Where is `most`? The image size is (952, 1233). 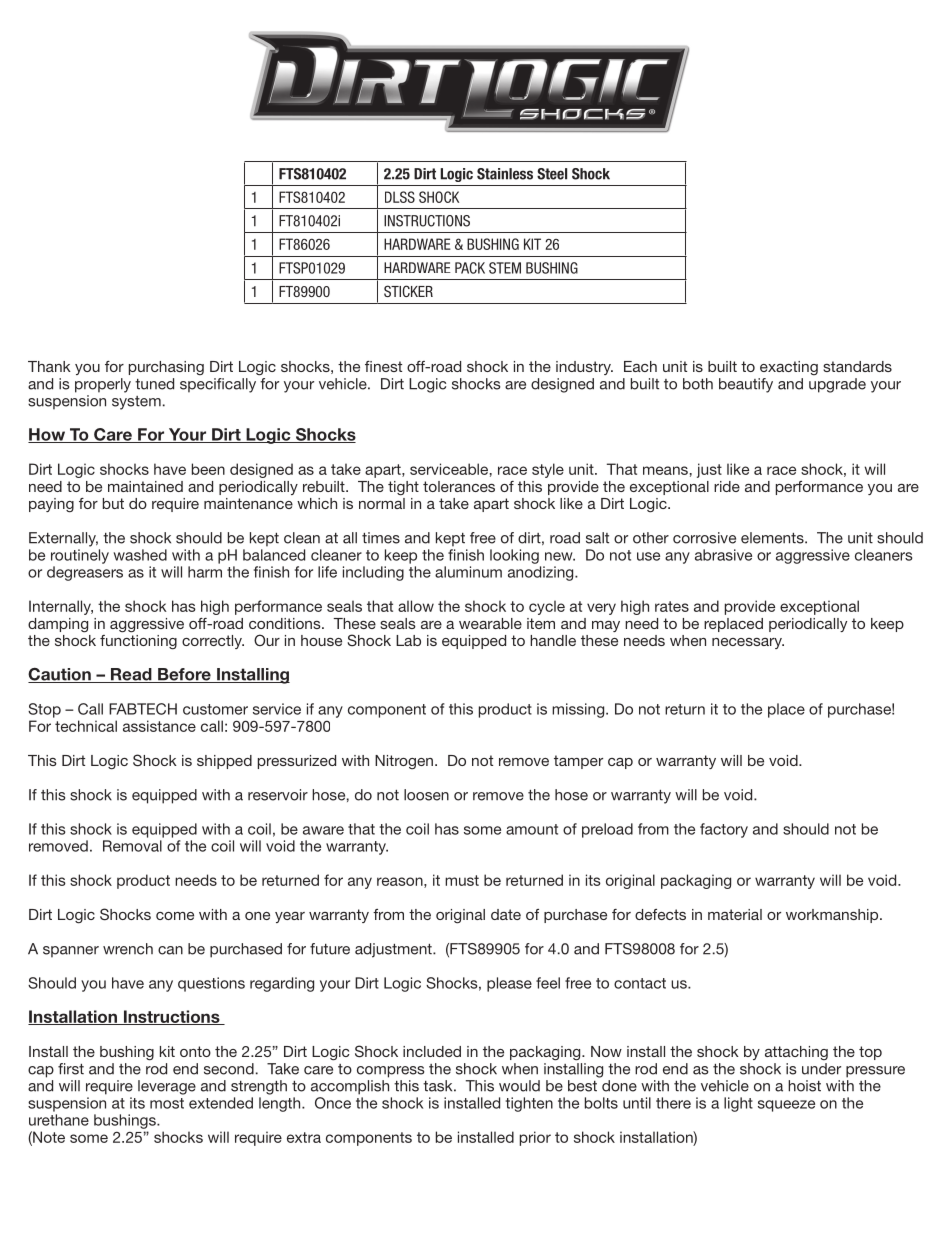
most is located at coordinates (167, 1103).
